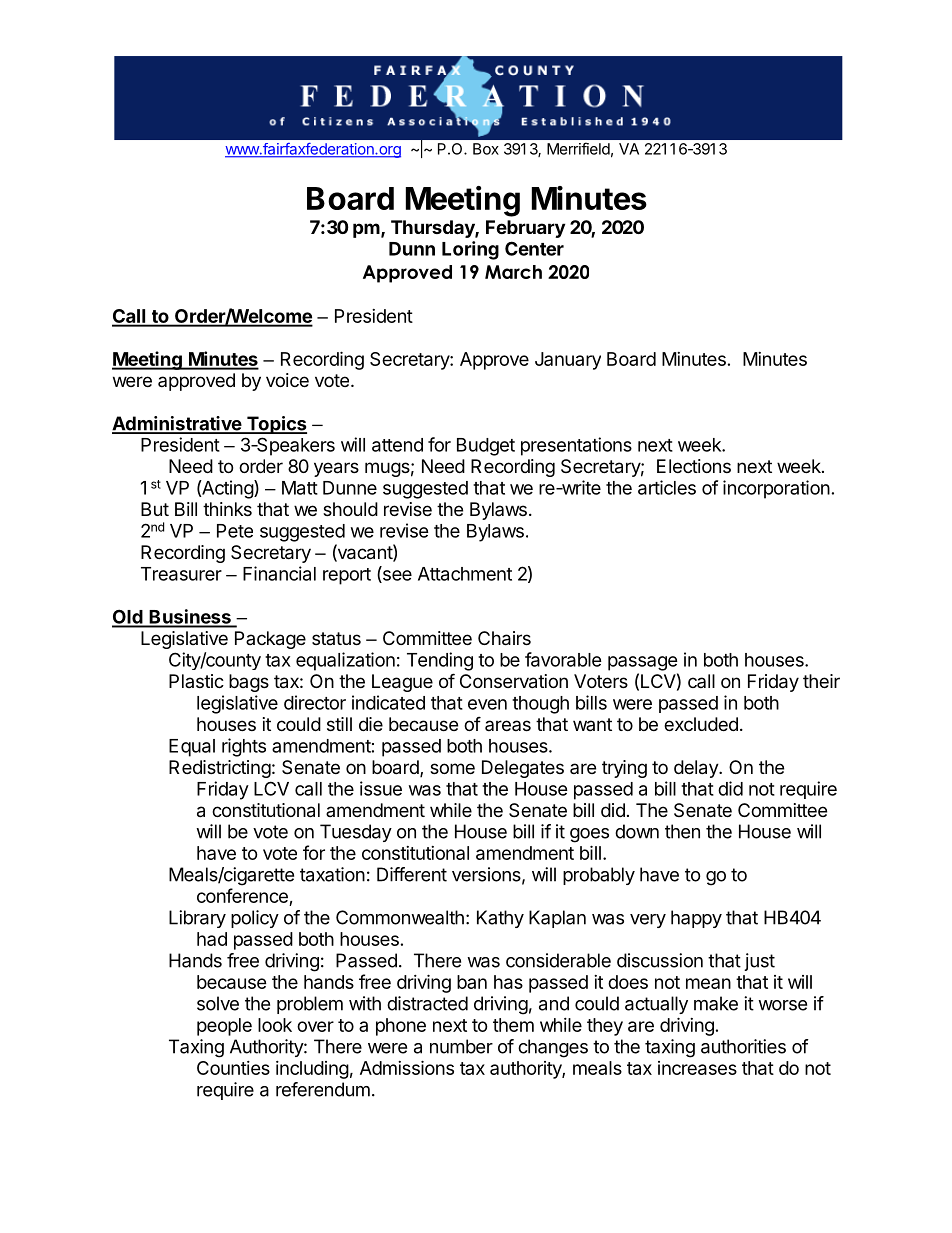 The width and height of the page is (952, 1233). Describe the element at coordinates (486, 149) in the page. I see `Box` at that location.
